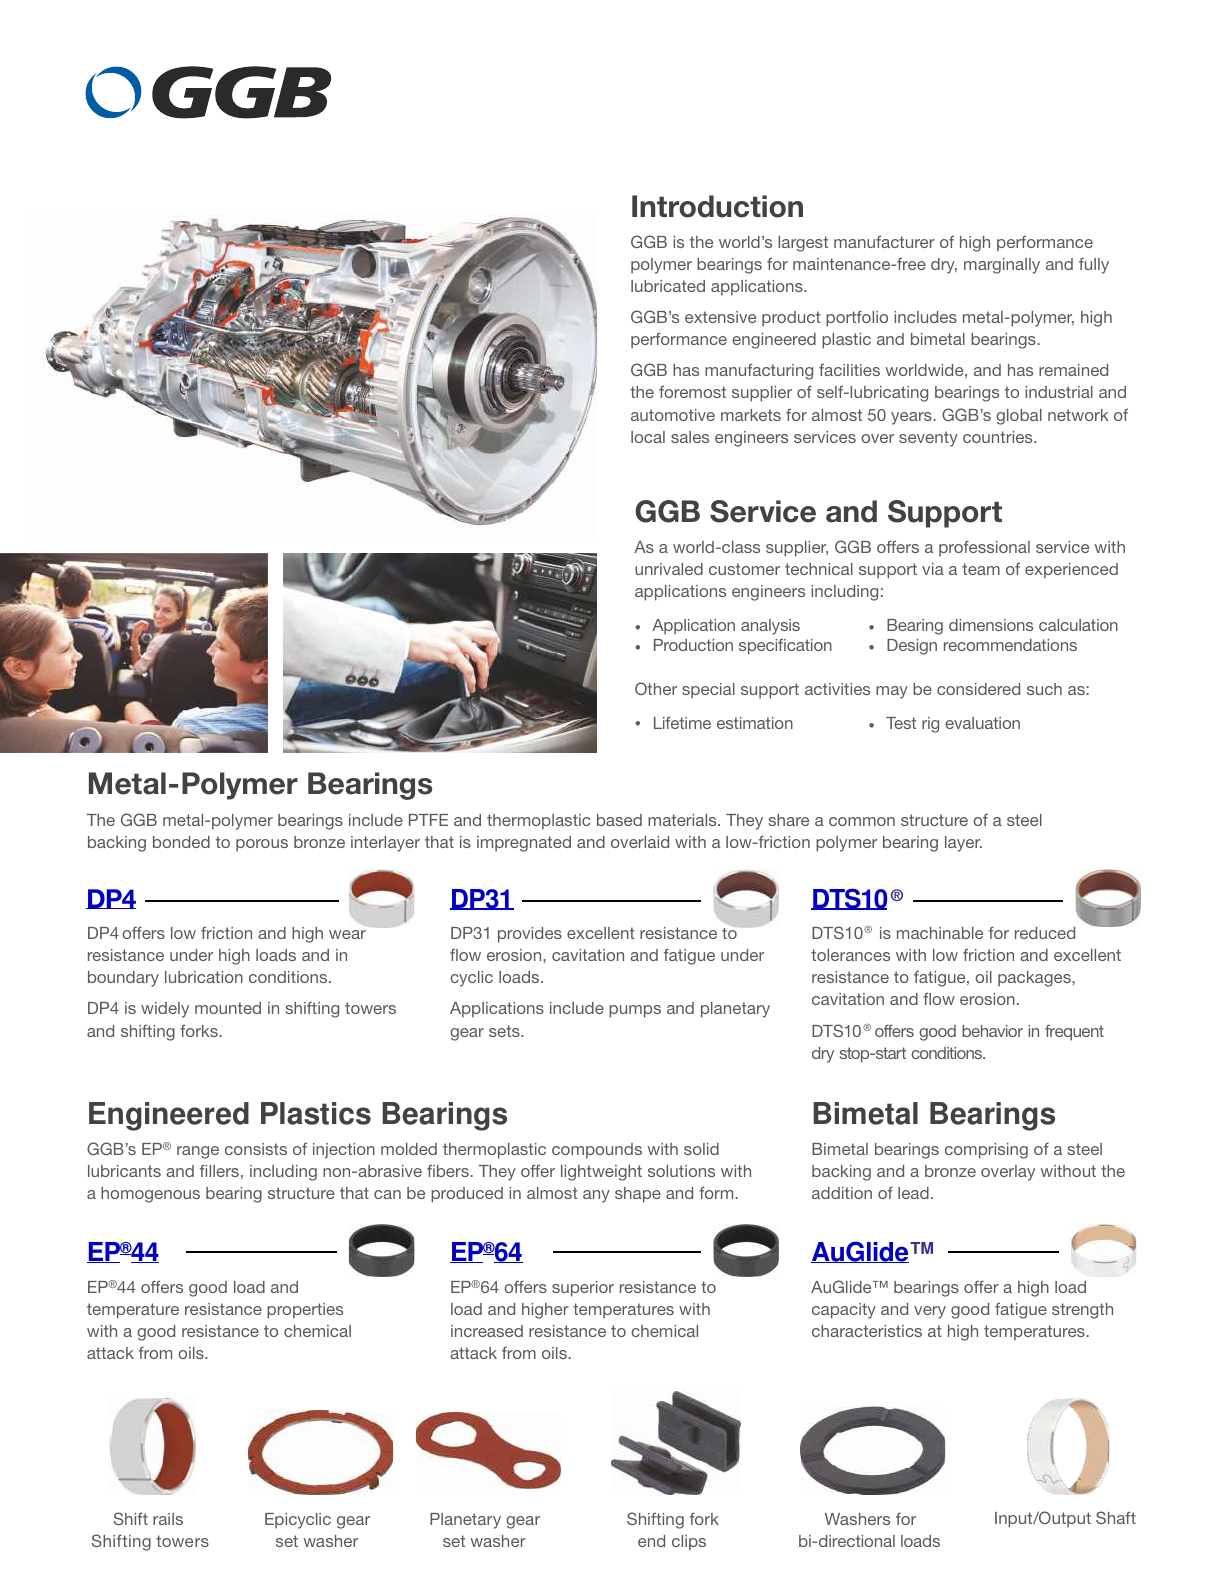 The height and width of the screenshot is (1591, 1229). What do you see at coordinates (986, 1151) in the screenshot?
I see `comprising` at bounding box center [986, 1151].
